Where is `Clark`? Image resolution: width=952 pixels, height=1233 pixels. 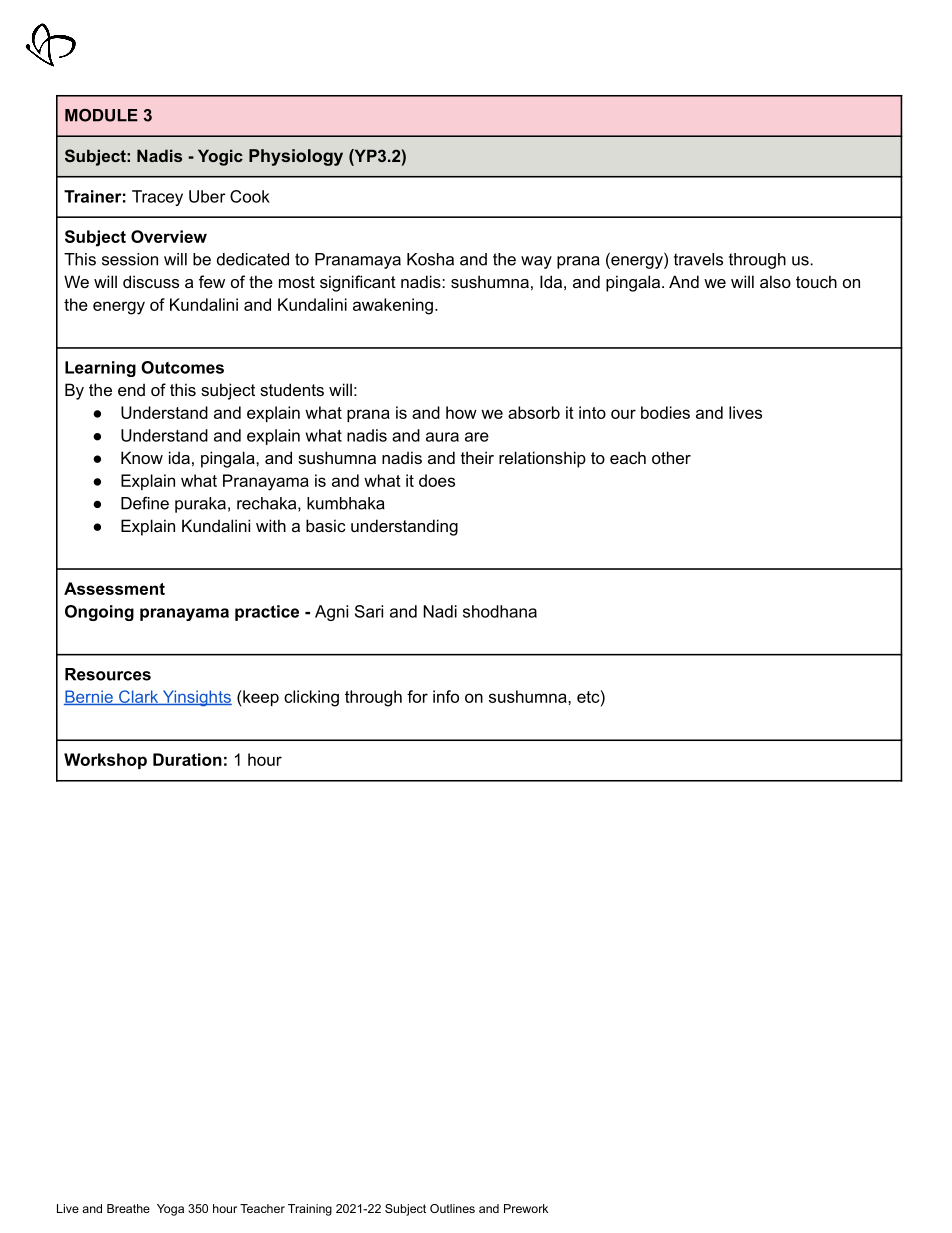
Clark is located at coordinates (139, 697).
